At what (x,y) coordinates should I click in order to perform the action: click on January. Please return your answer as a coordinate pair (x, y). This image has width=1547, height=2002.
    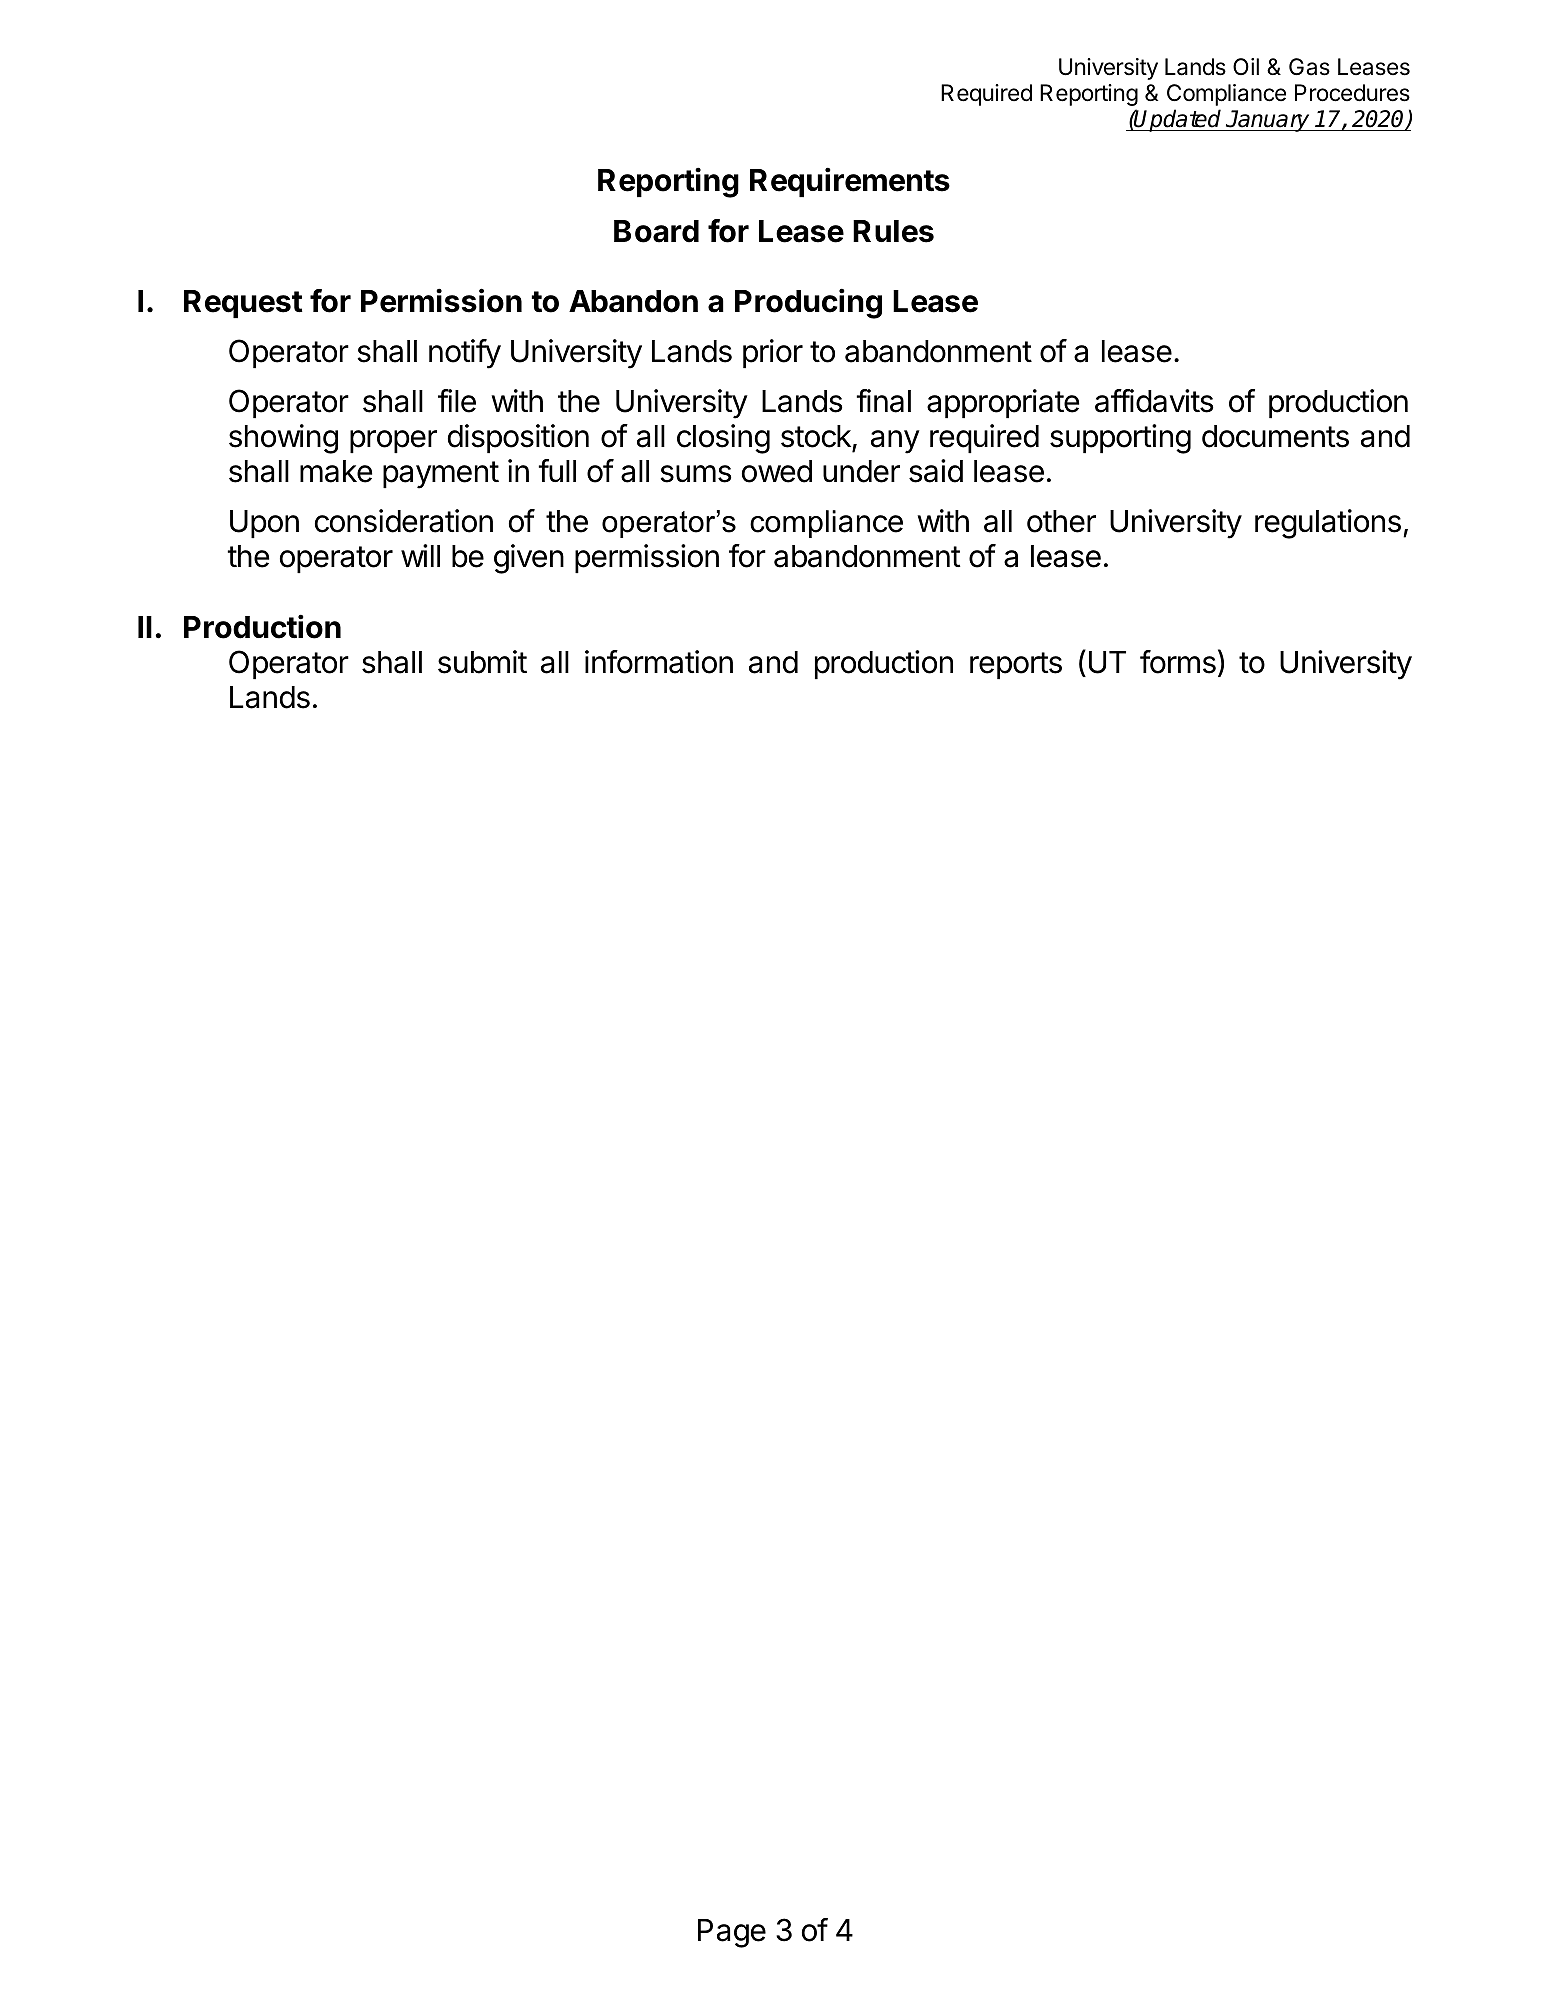
    Looking at the image, I should click on (1268, 121).
